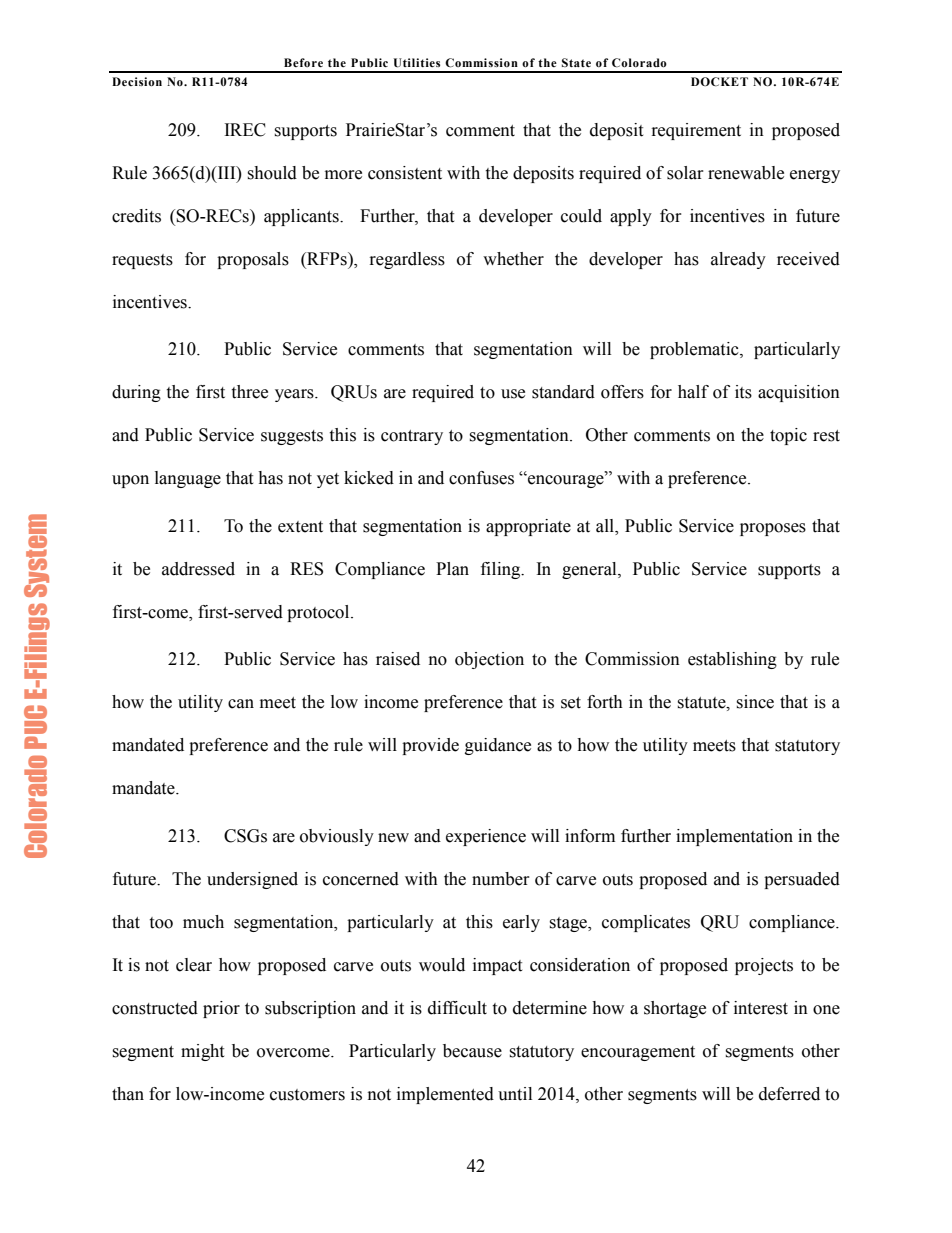 The width and height of the page is (952, 1233). I want to click on deferred, so click(789, 1094).
